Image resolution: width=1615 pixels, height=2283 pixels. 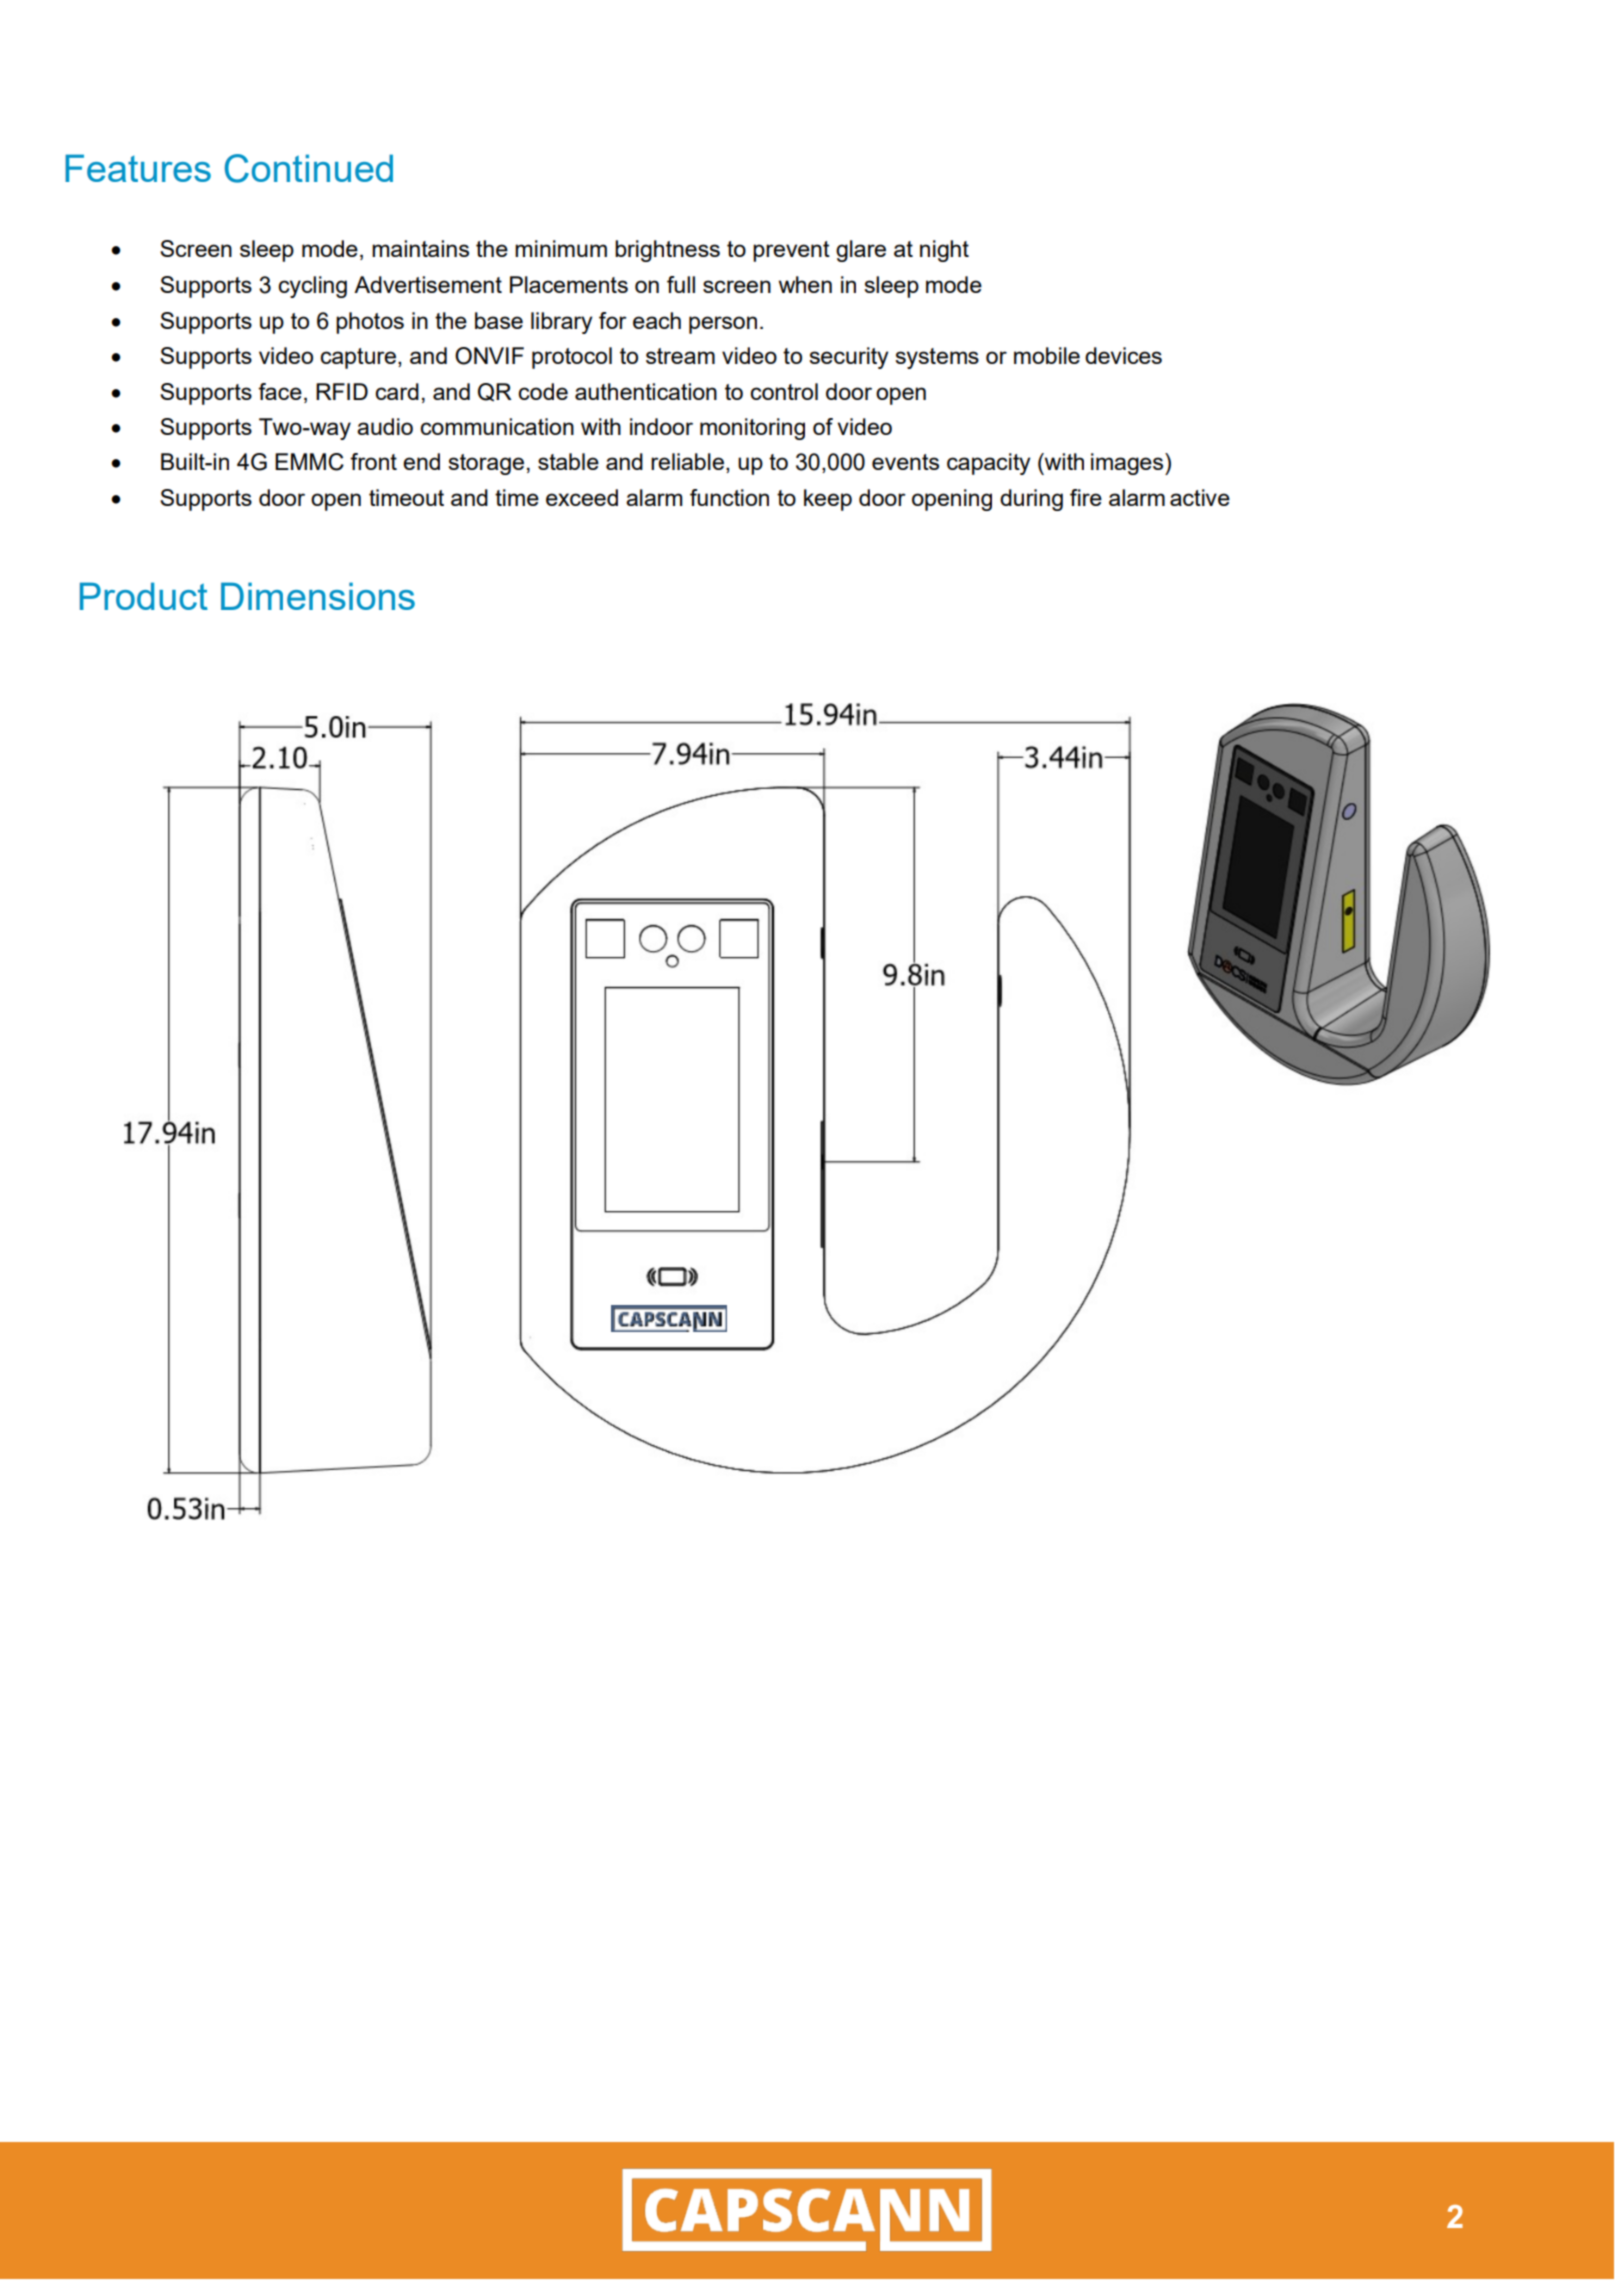 What do you see at coordinates (1031, 500) in the document?
I see `during` at bounding box center [1031, 500].
